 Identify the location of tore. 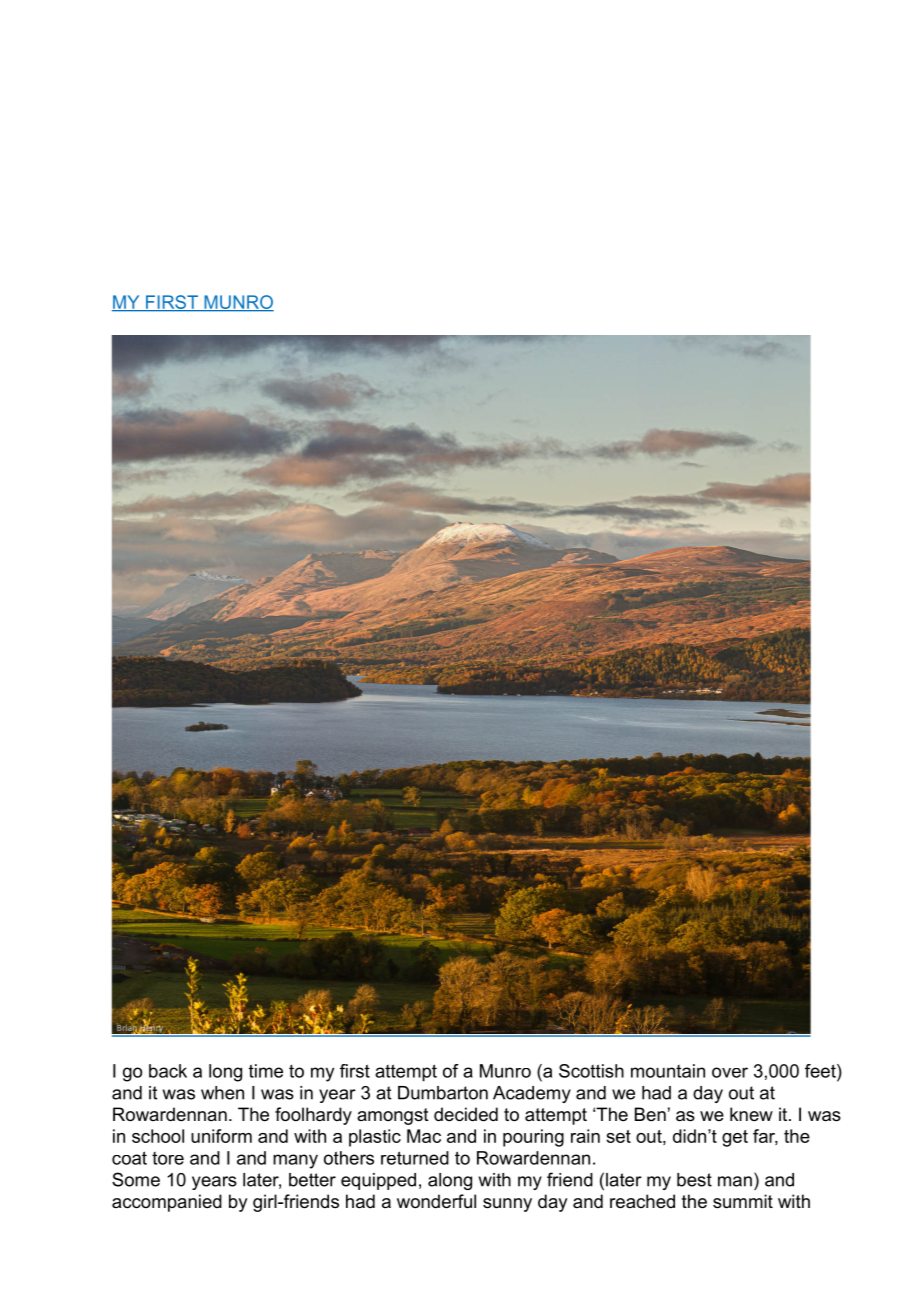
(168, 1158).
